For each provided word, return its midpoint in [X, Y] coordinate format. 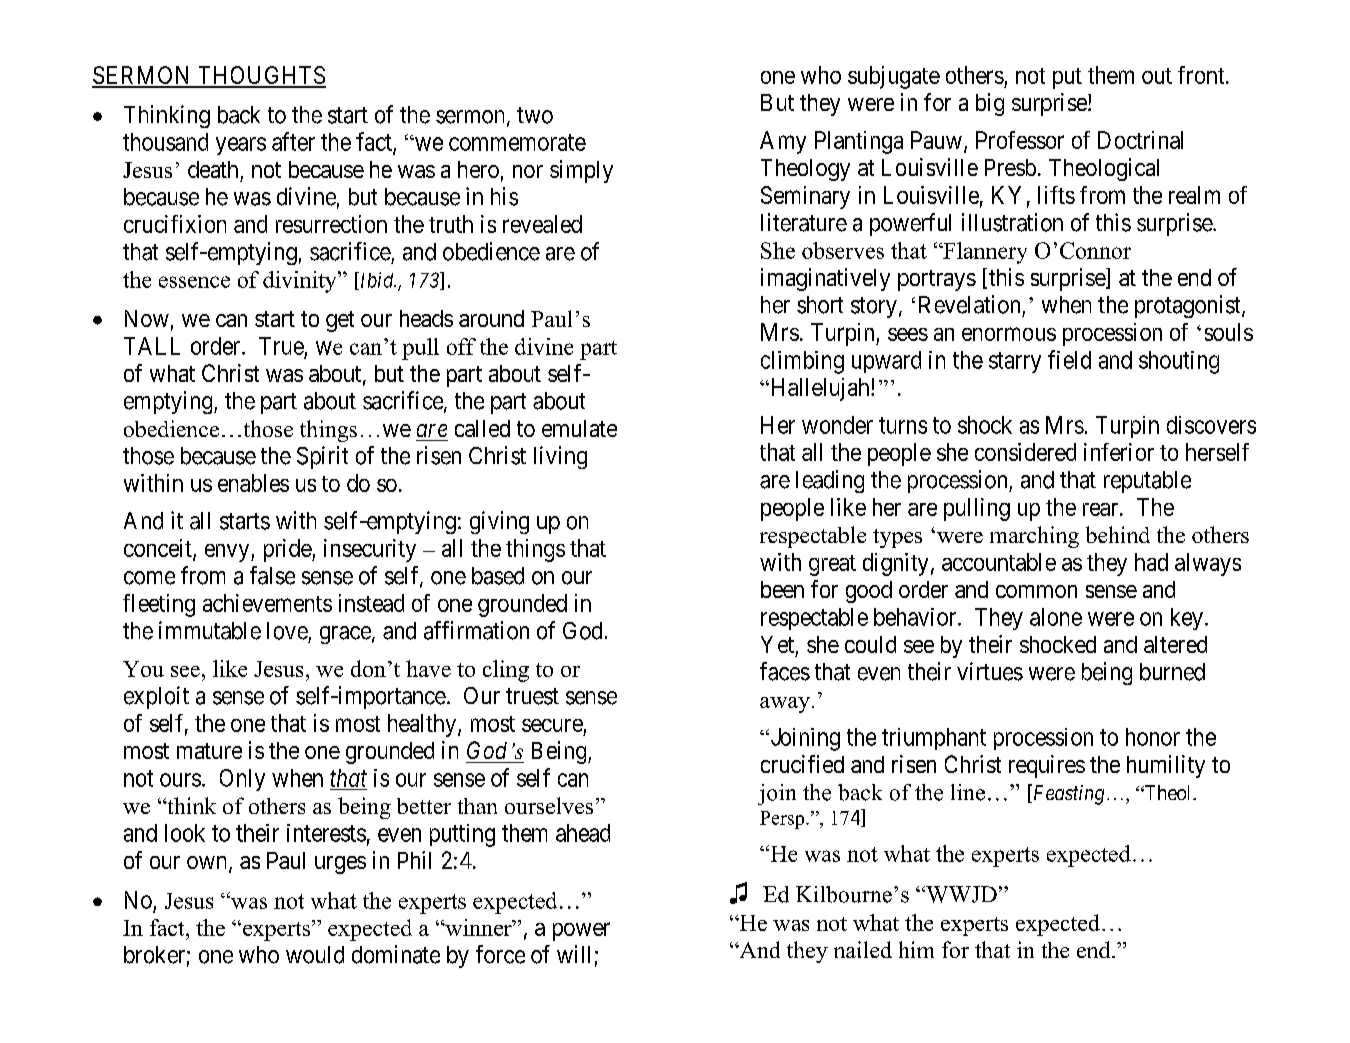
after [293, 141]
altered [1175, 644]
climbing [802, 362]
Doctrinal [1140, 140]
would [315, 955]
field [1069, 359]
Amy [783, 142]
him [916, 949]
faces [785, 671]
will [573, 954]
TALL [152, 346]
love [287, 631]
